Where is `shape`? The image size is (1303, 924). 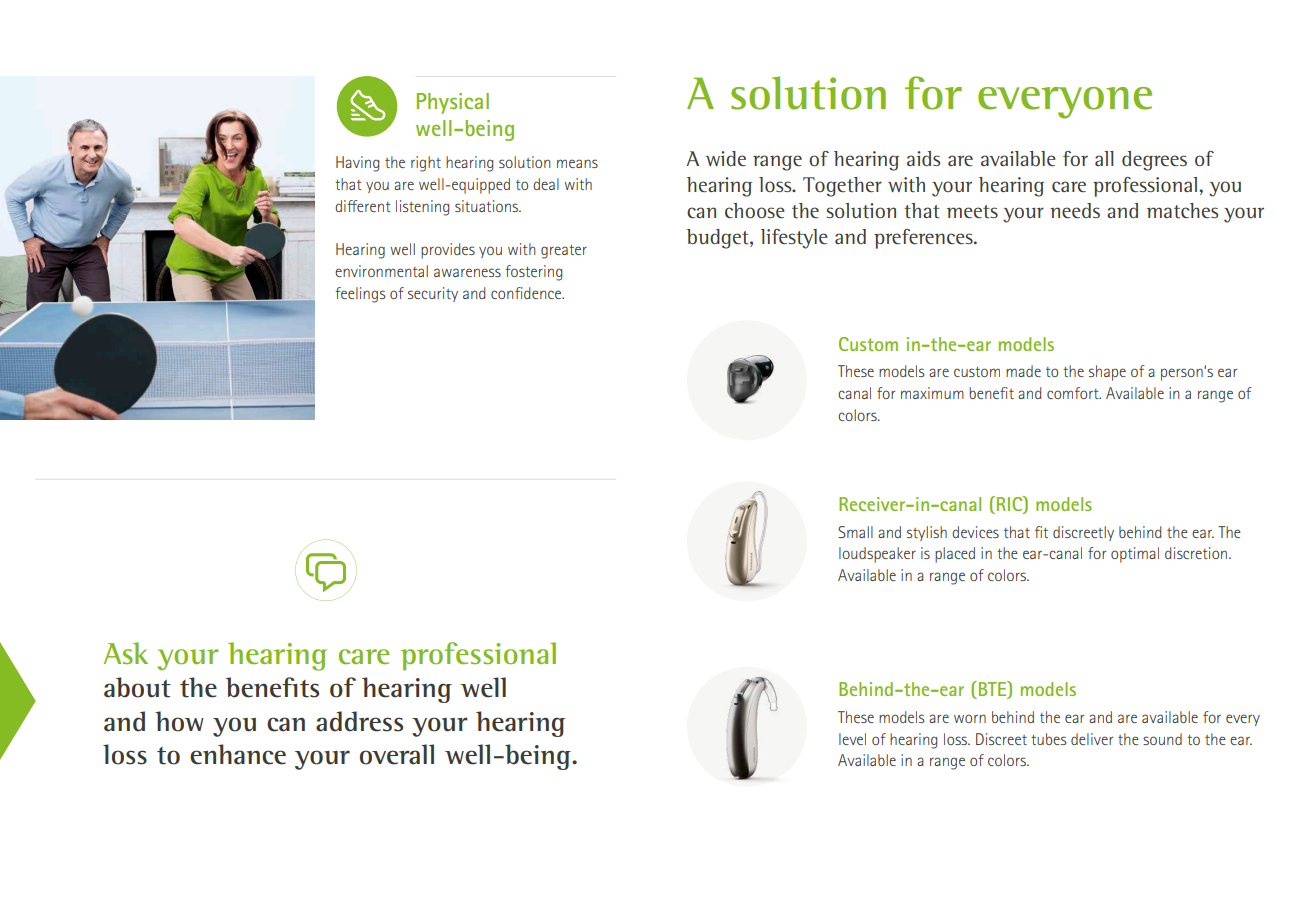
shape is located at coordinates (1107, 373).
